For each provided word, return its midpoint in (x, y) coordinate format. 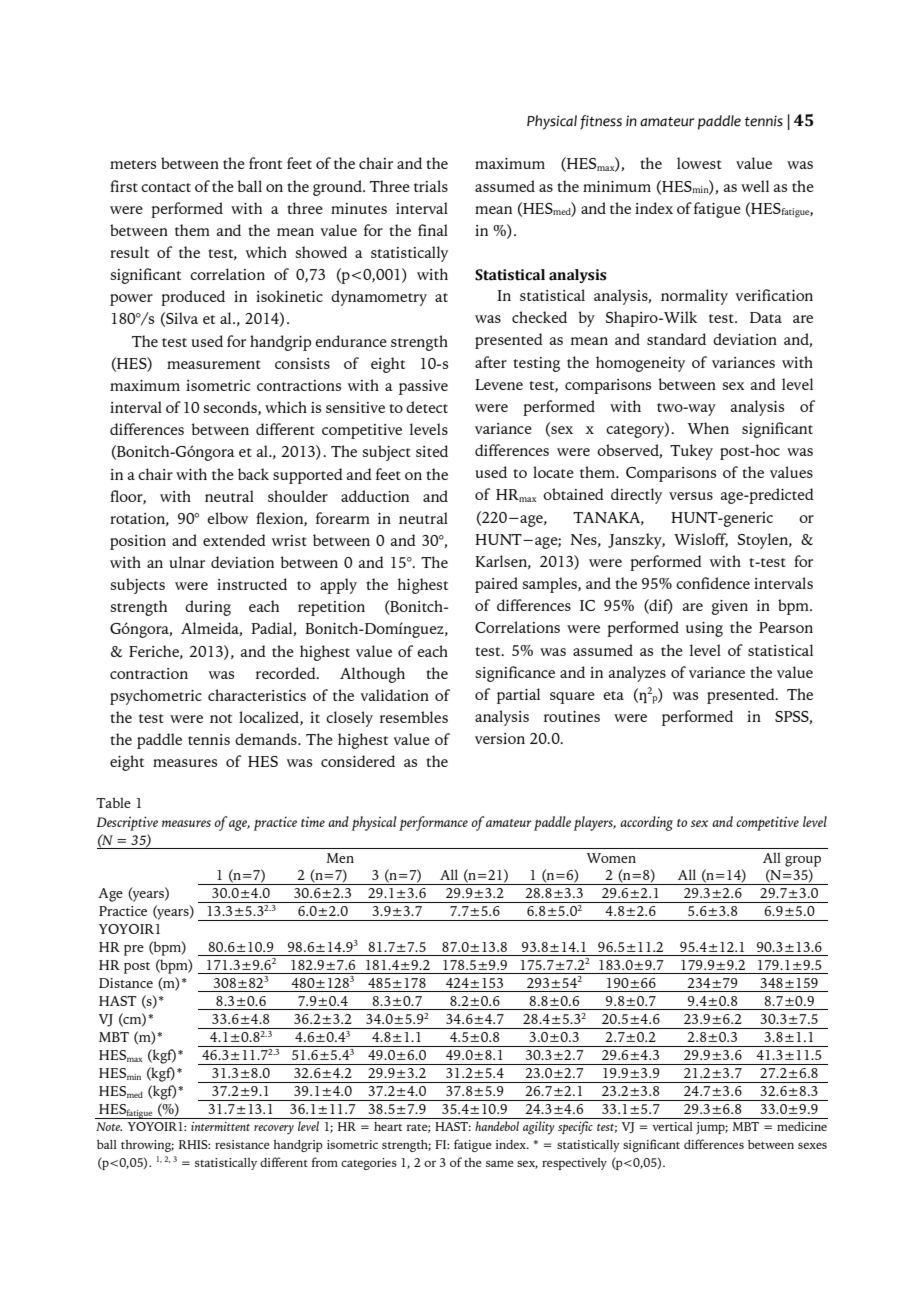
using (704, 629)
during (208, 608)
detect (427, 407)
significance (515, 674)
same (500, 1163)
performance (433, 823)
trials (431, 186)
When (708, 428)
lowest (699, 163)
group (803, 861)
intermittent (220, 1126)
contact (166, 187)
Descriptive (127, 823)
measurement (214, 364)
